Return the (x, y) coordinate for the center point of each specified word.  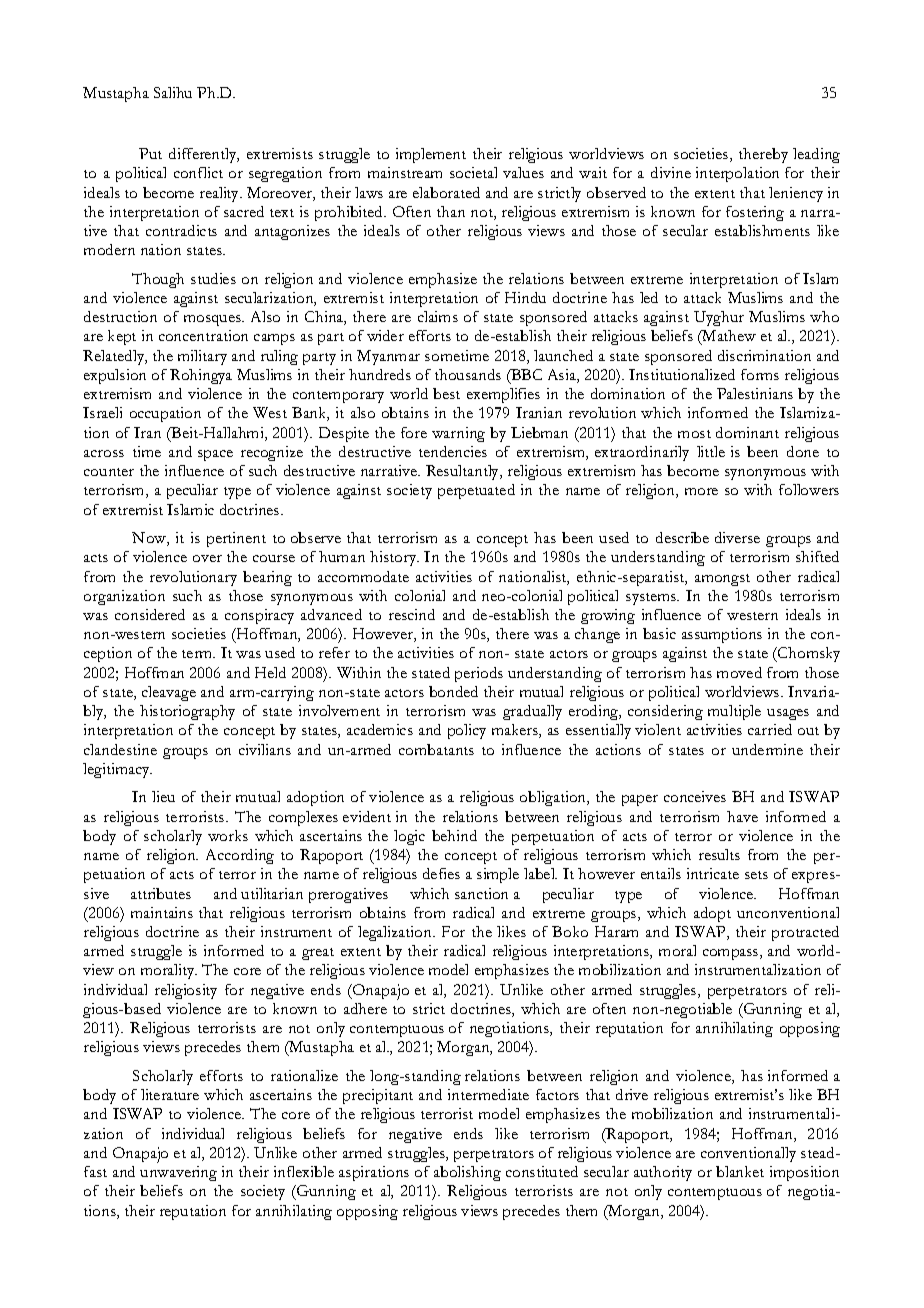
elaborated (446, 192)
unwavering (178, 1173)
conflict (198, 172)
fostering (755, 213)
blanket (740, 1171)
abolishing (467, 1173)
